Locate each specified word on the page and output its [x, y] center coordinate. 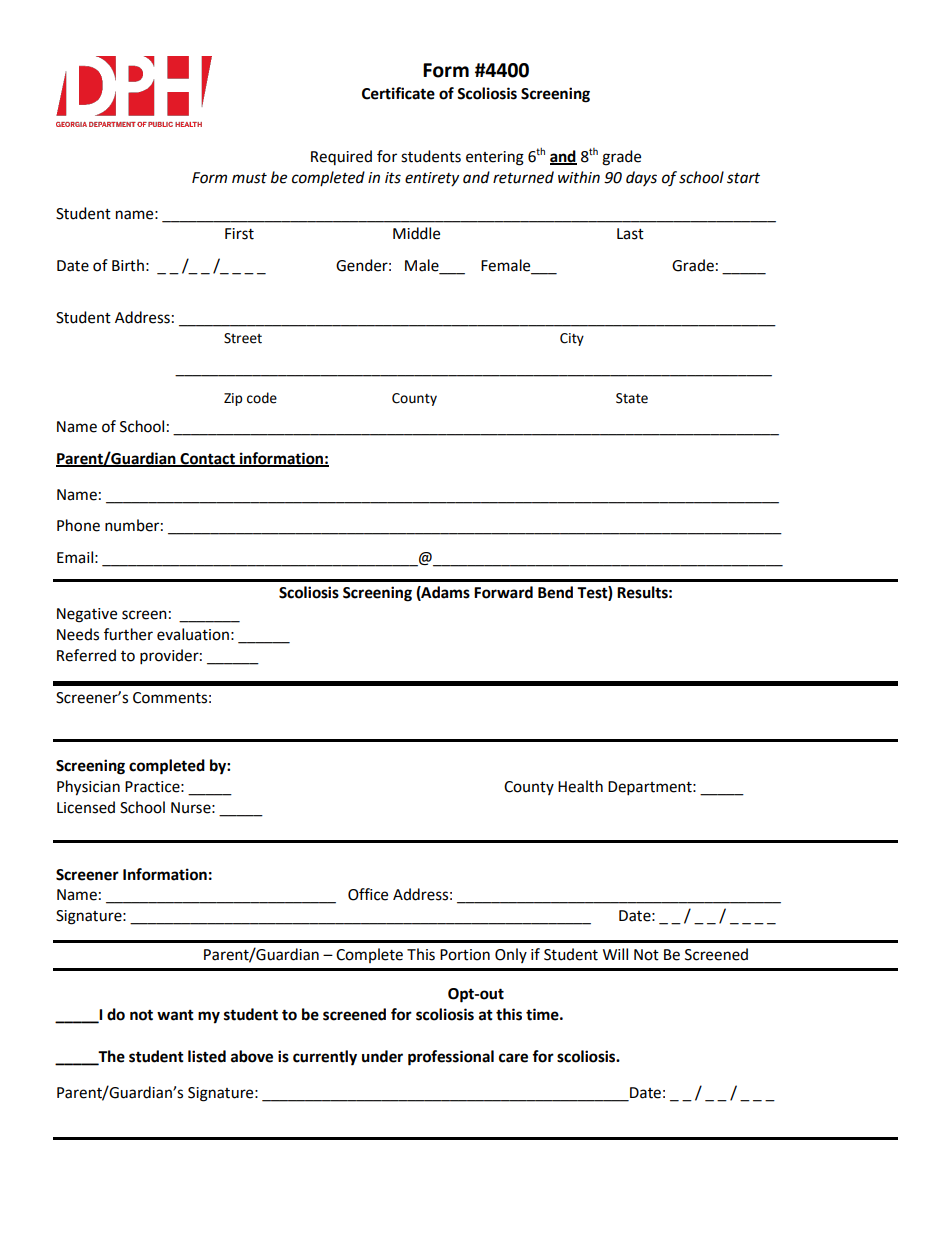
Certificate [398, 93]
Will [615, 954]
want [175, 1015]
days [641, 178]
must [249, 178]
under [382, 1056]
